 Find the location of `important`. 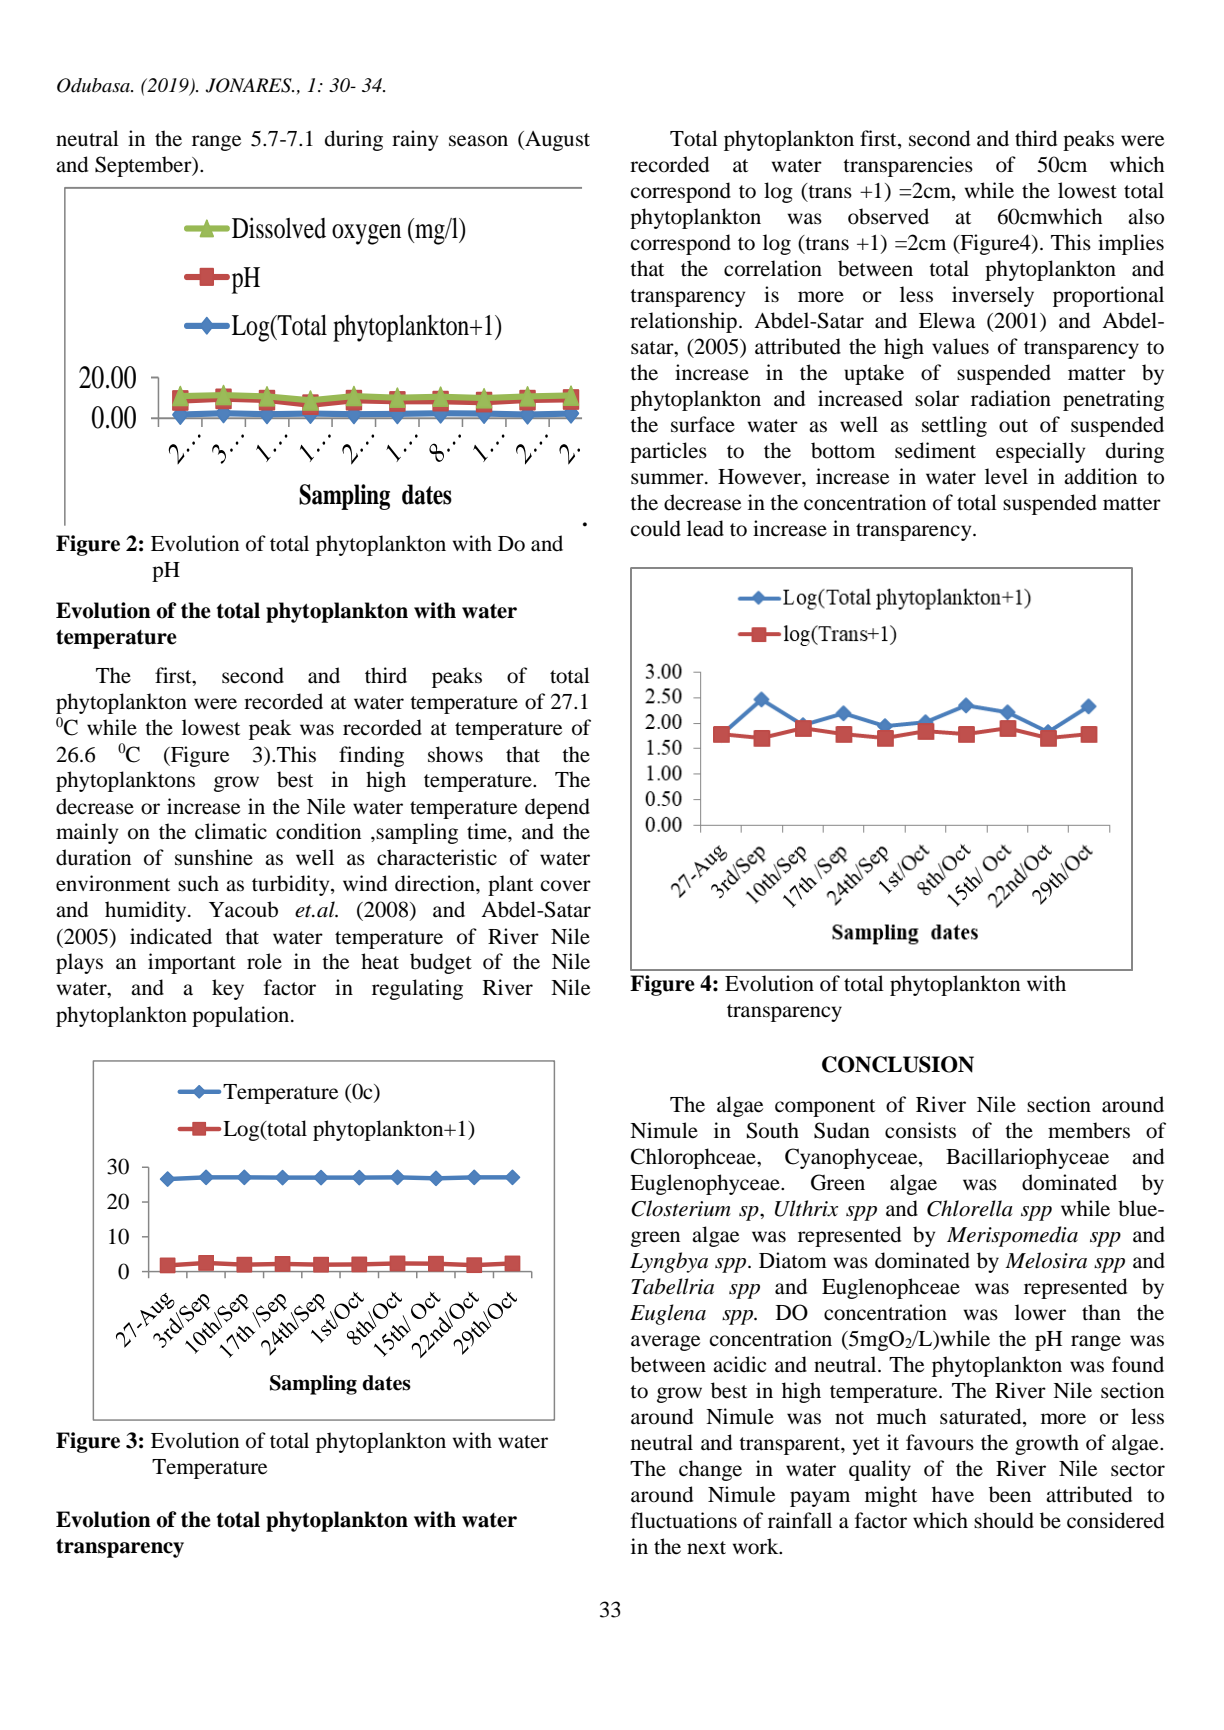

important is located at coordinates (192, 963).
